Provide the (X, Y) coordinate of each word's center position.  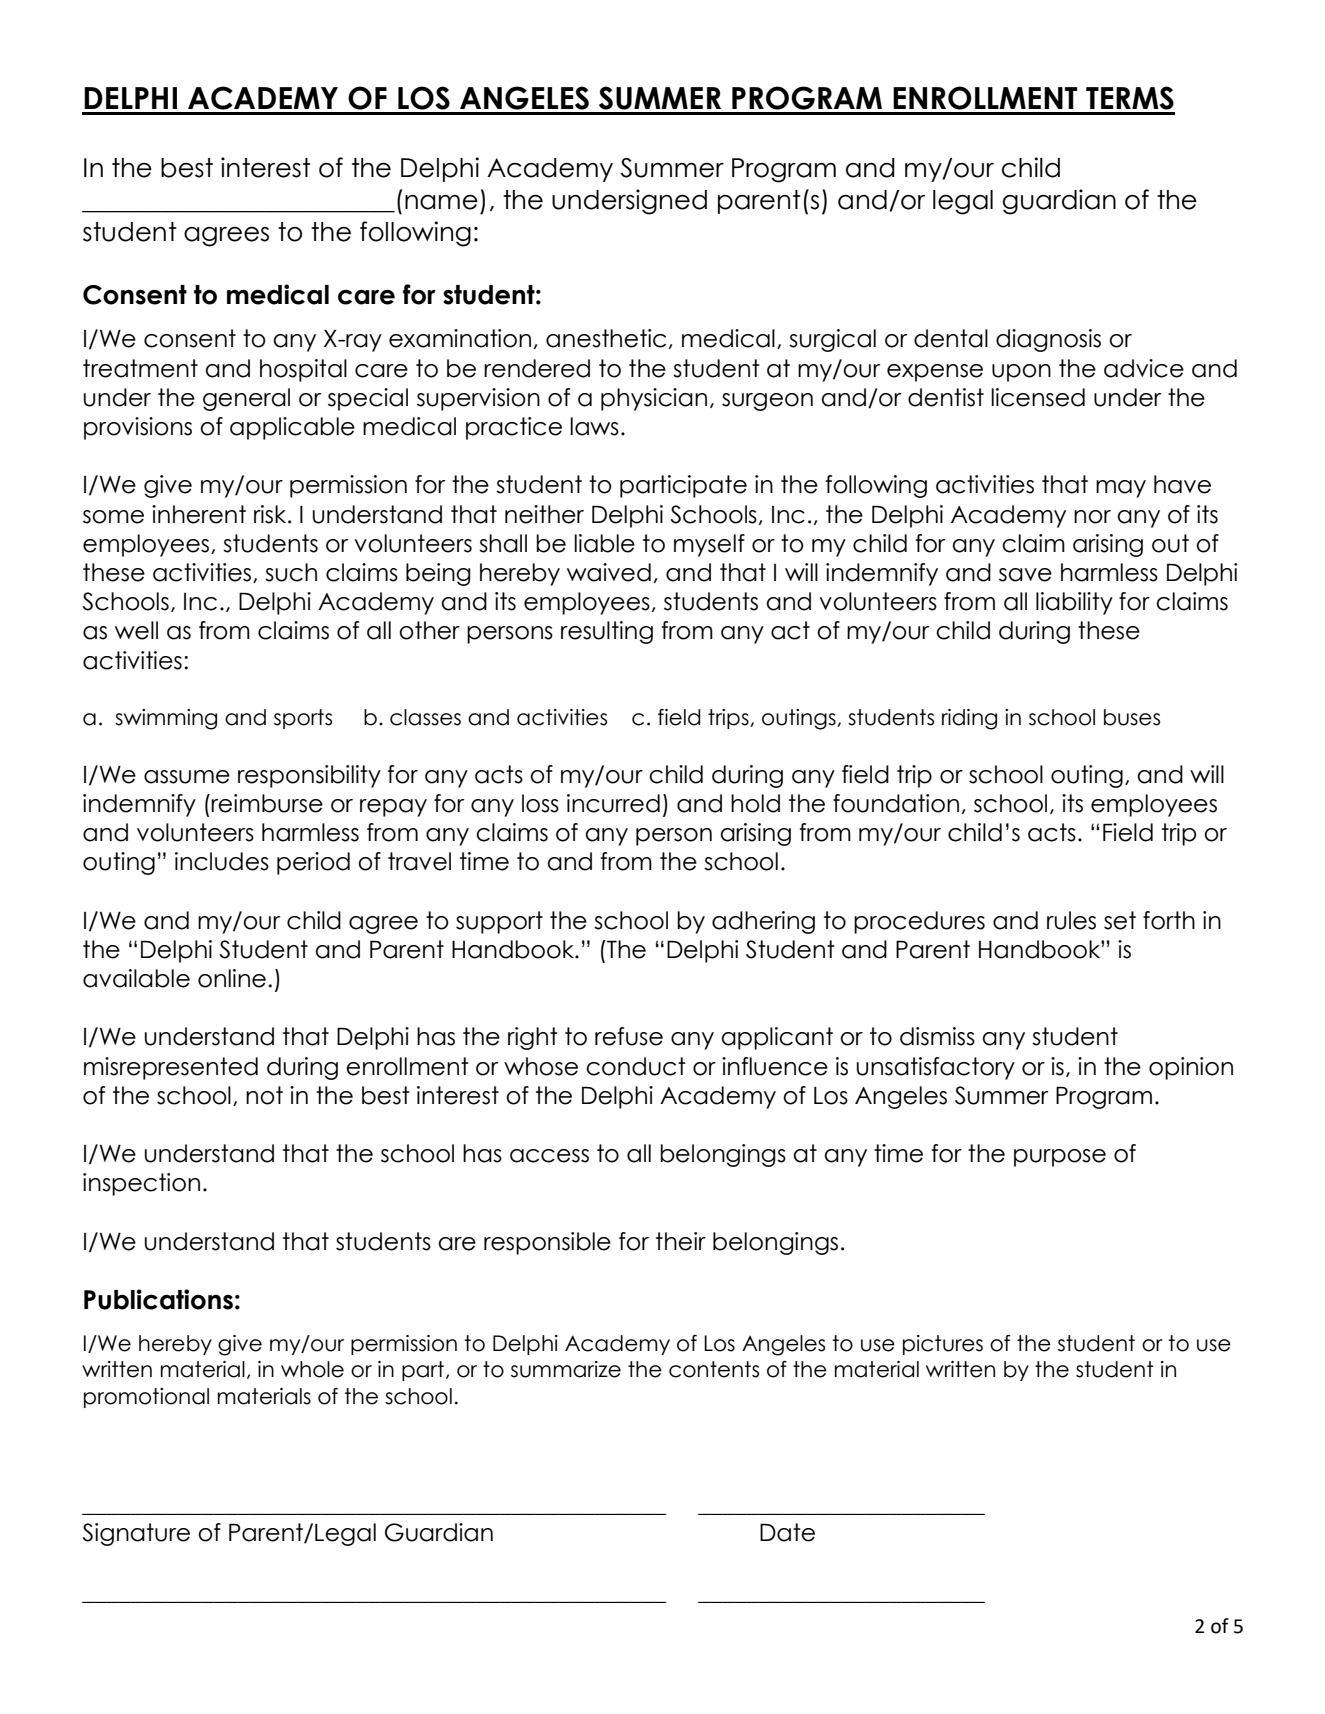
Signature (136, 1534)
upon (1021, 373)
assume (187, 777)
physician (654, 399)
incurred (613, 803)
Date (787, 1532)
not (264, 1095)
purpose (1060, 1158)
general (246, 399)
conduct (636, 1066)
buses (1132, 717)
